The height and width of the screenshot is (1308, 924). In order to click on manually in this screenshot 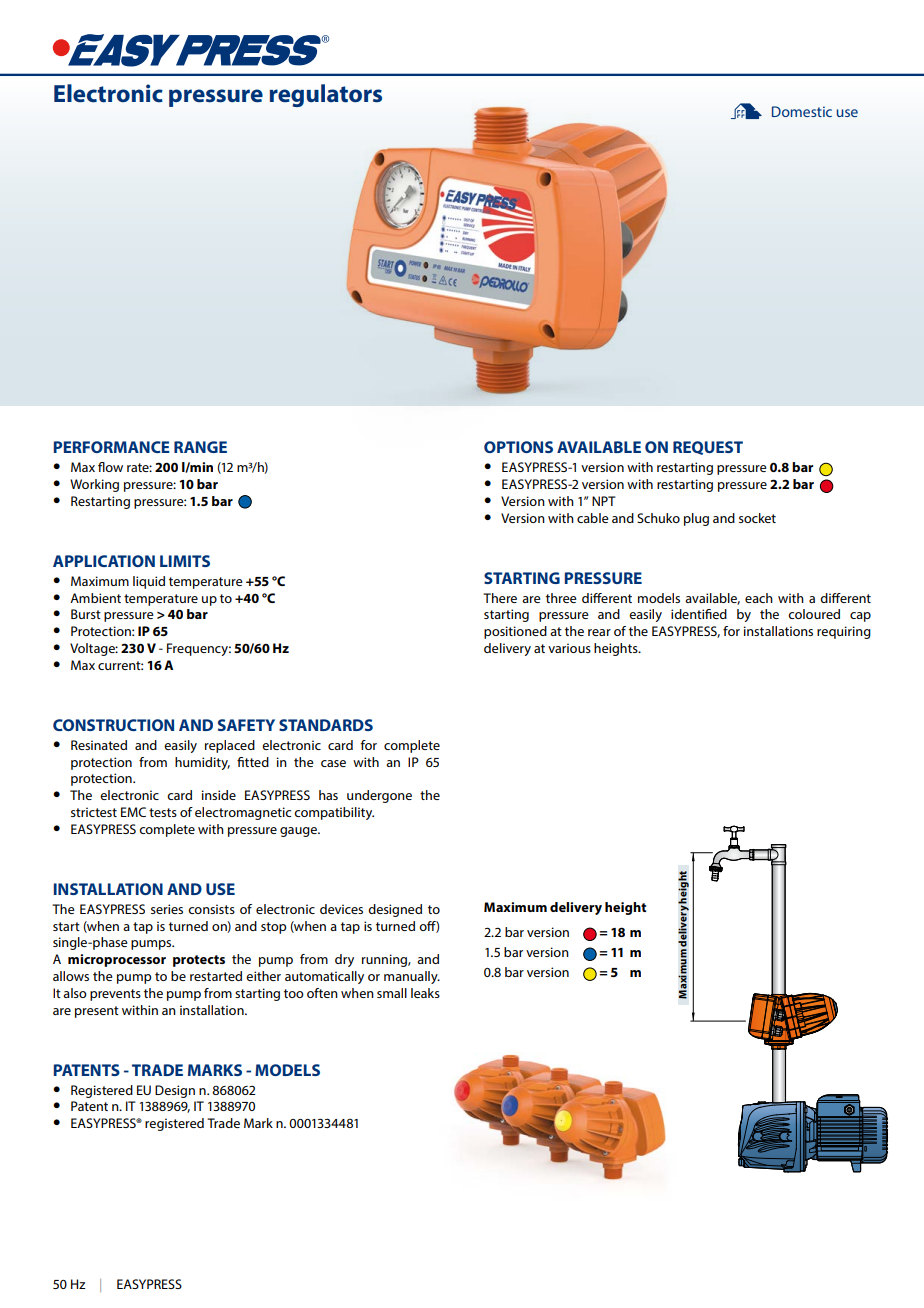, I will do `click(412, 977)`.
